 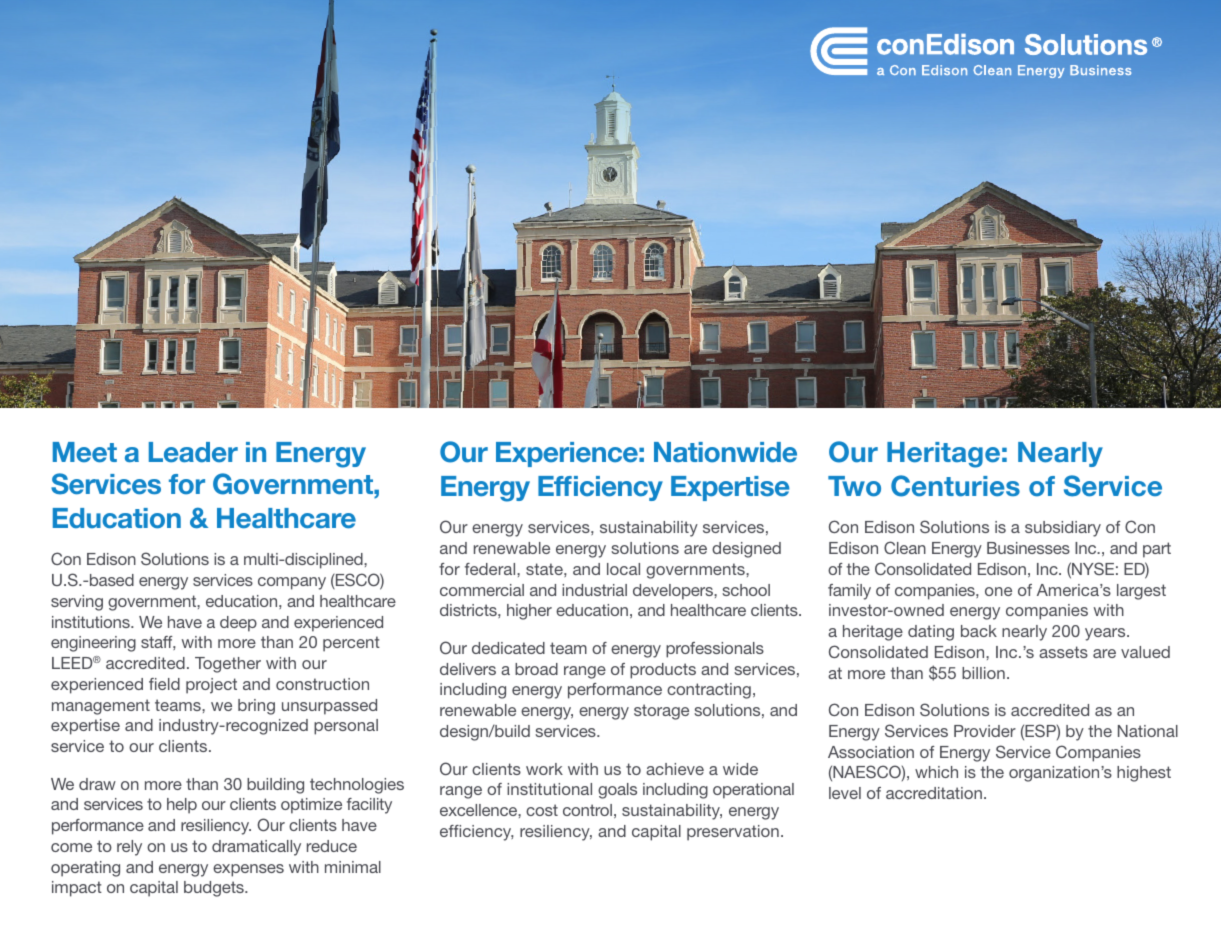 What do you see at coordinates (985, 731) in the image?
I see `Provider` at bounding box center [985, 731].
